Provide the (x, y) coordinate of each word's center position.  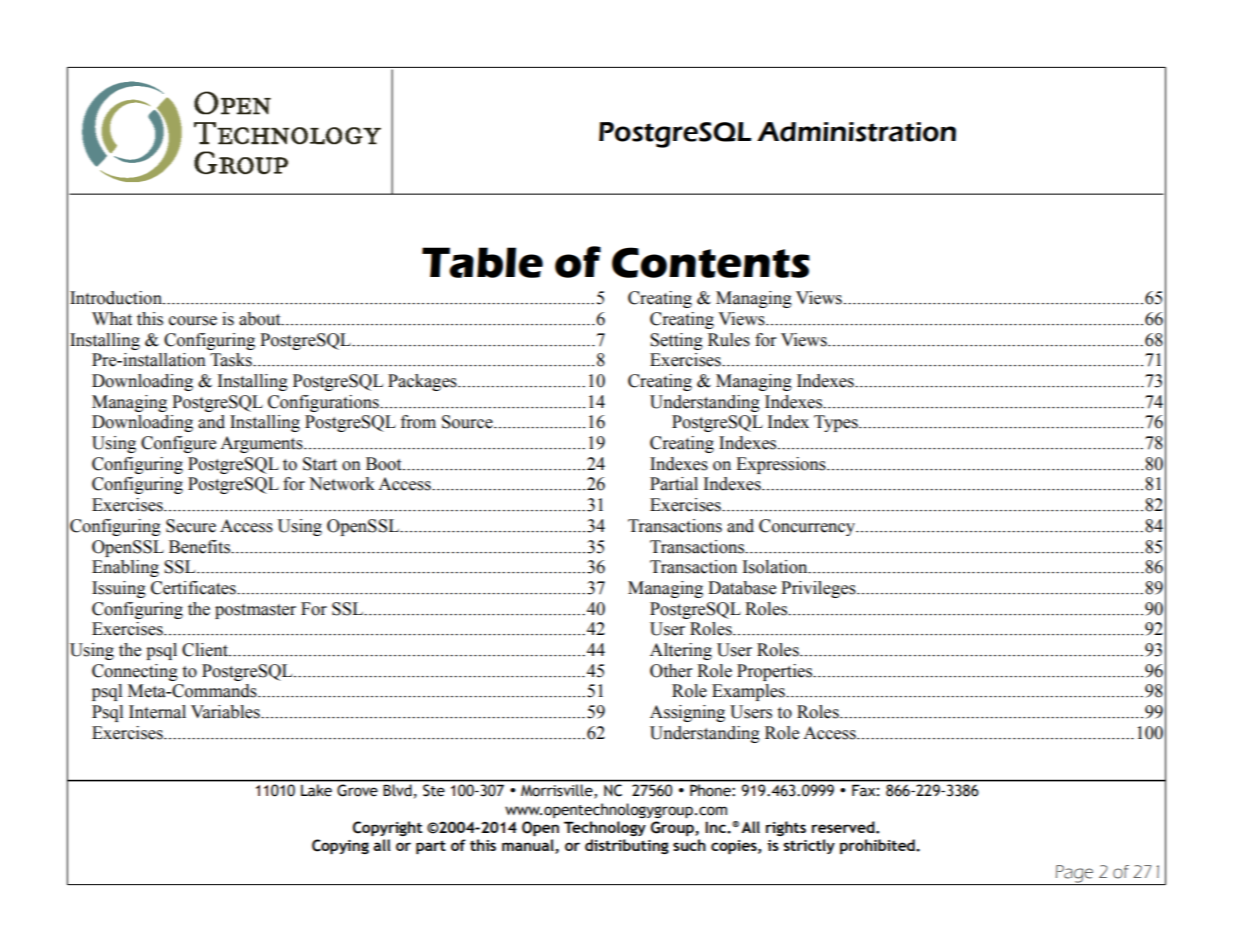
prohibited (878, 846)
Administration (856, 132)
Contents (711, 262)
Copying (340, 846)
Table (482, 262)
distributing (627, 846)
